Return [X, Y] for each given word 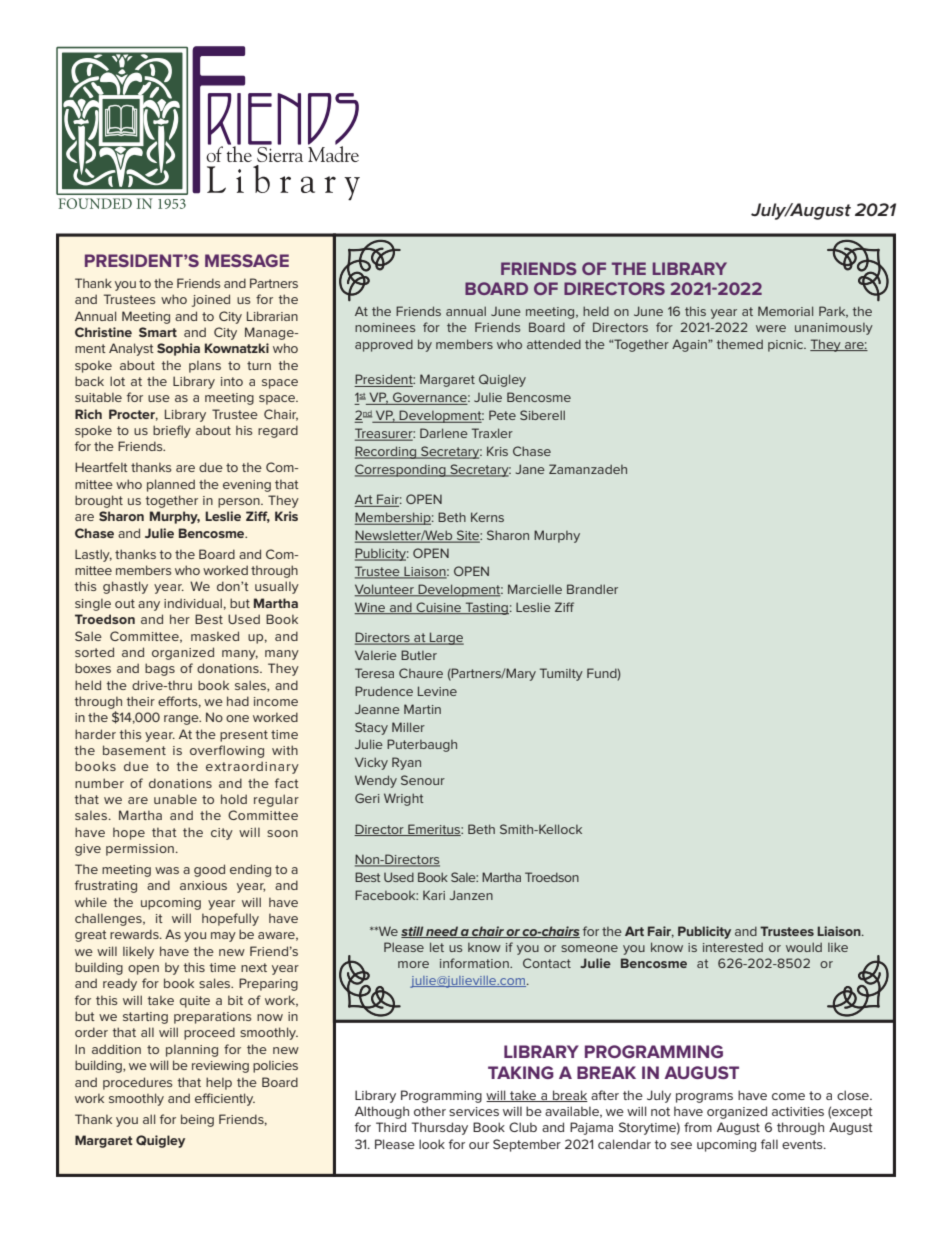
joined [211, 300]
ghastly [125, 587]
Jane [530, 469]
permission [140, 850]
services [474, 1111]
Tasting [486, 608]
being [197, 1120]
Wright [404, 799]
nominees [385, 327]
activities [798, 1111]
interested [733, 947]
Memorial [785, 311]
